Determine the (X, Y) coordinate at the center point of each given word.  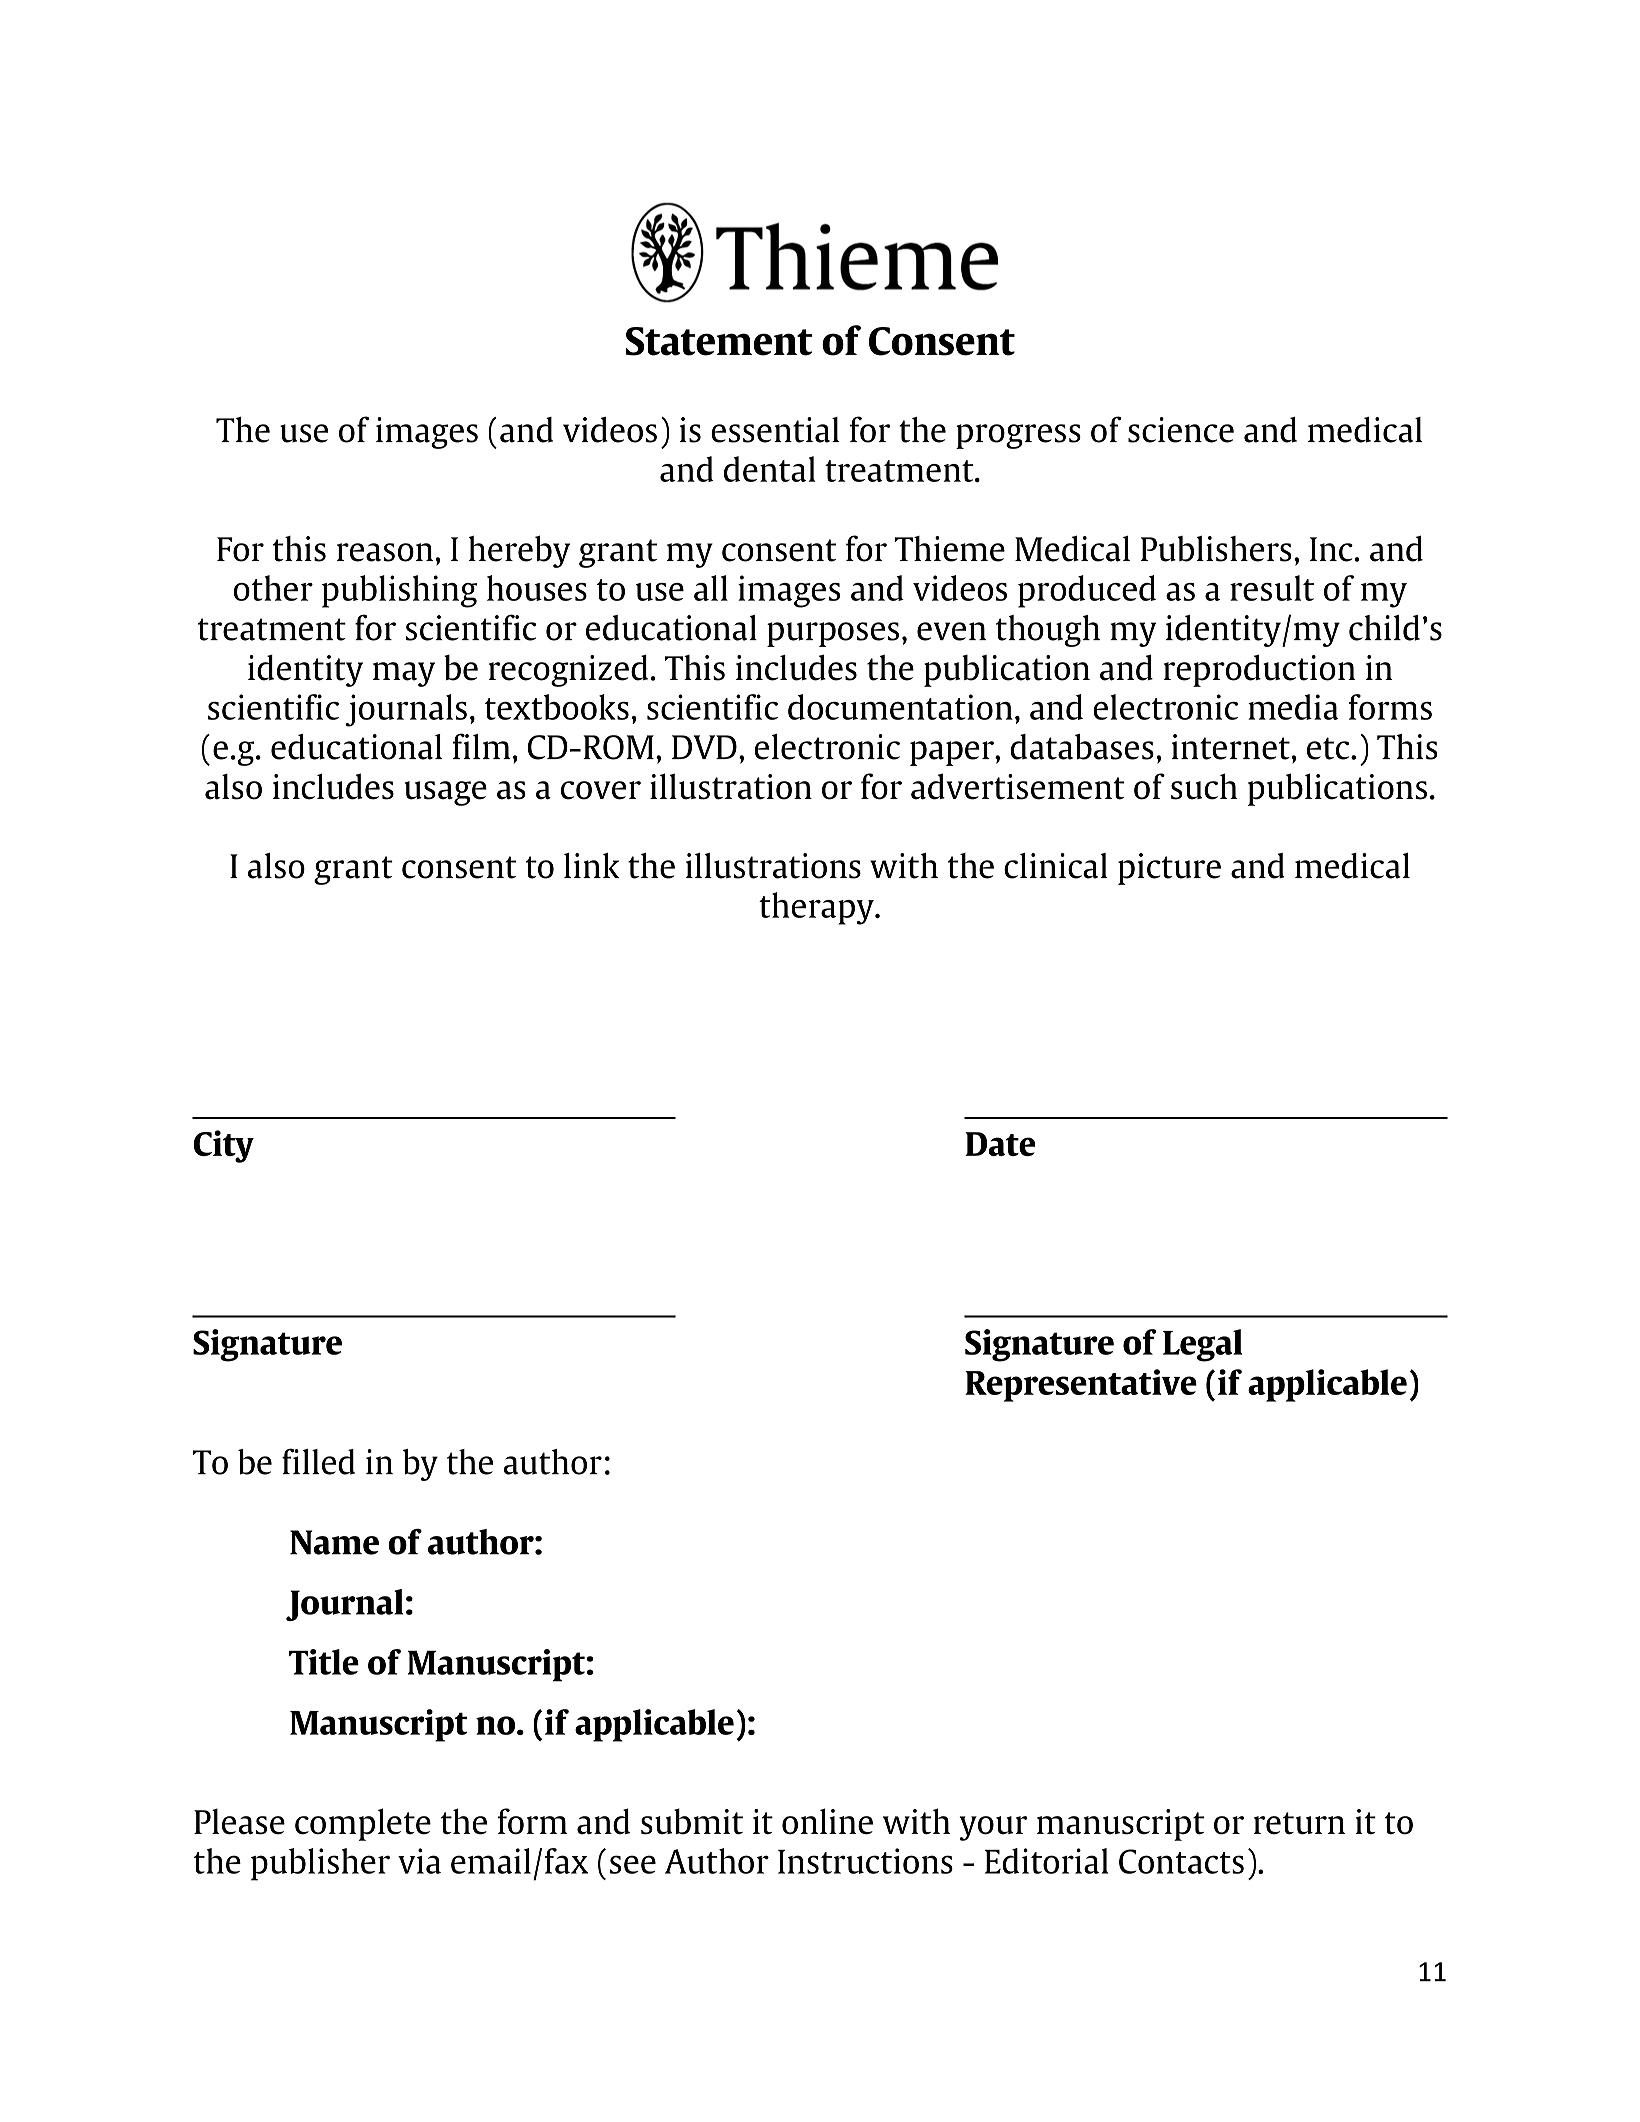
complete (363, 1824)
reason (385, 552)
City (224, 1146)
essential (775, 430)
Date (1000, 1144)
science (1181, 430)
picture (1169, 869)
